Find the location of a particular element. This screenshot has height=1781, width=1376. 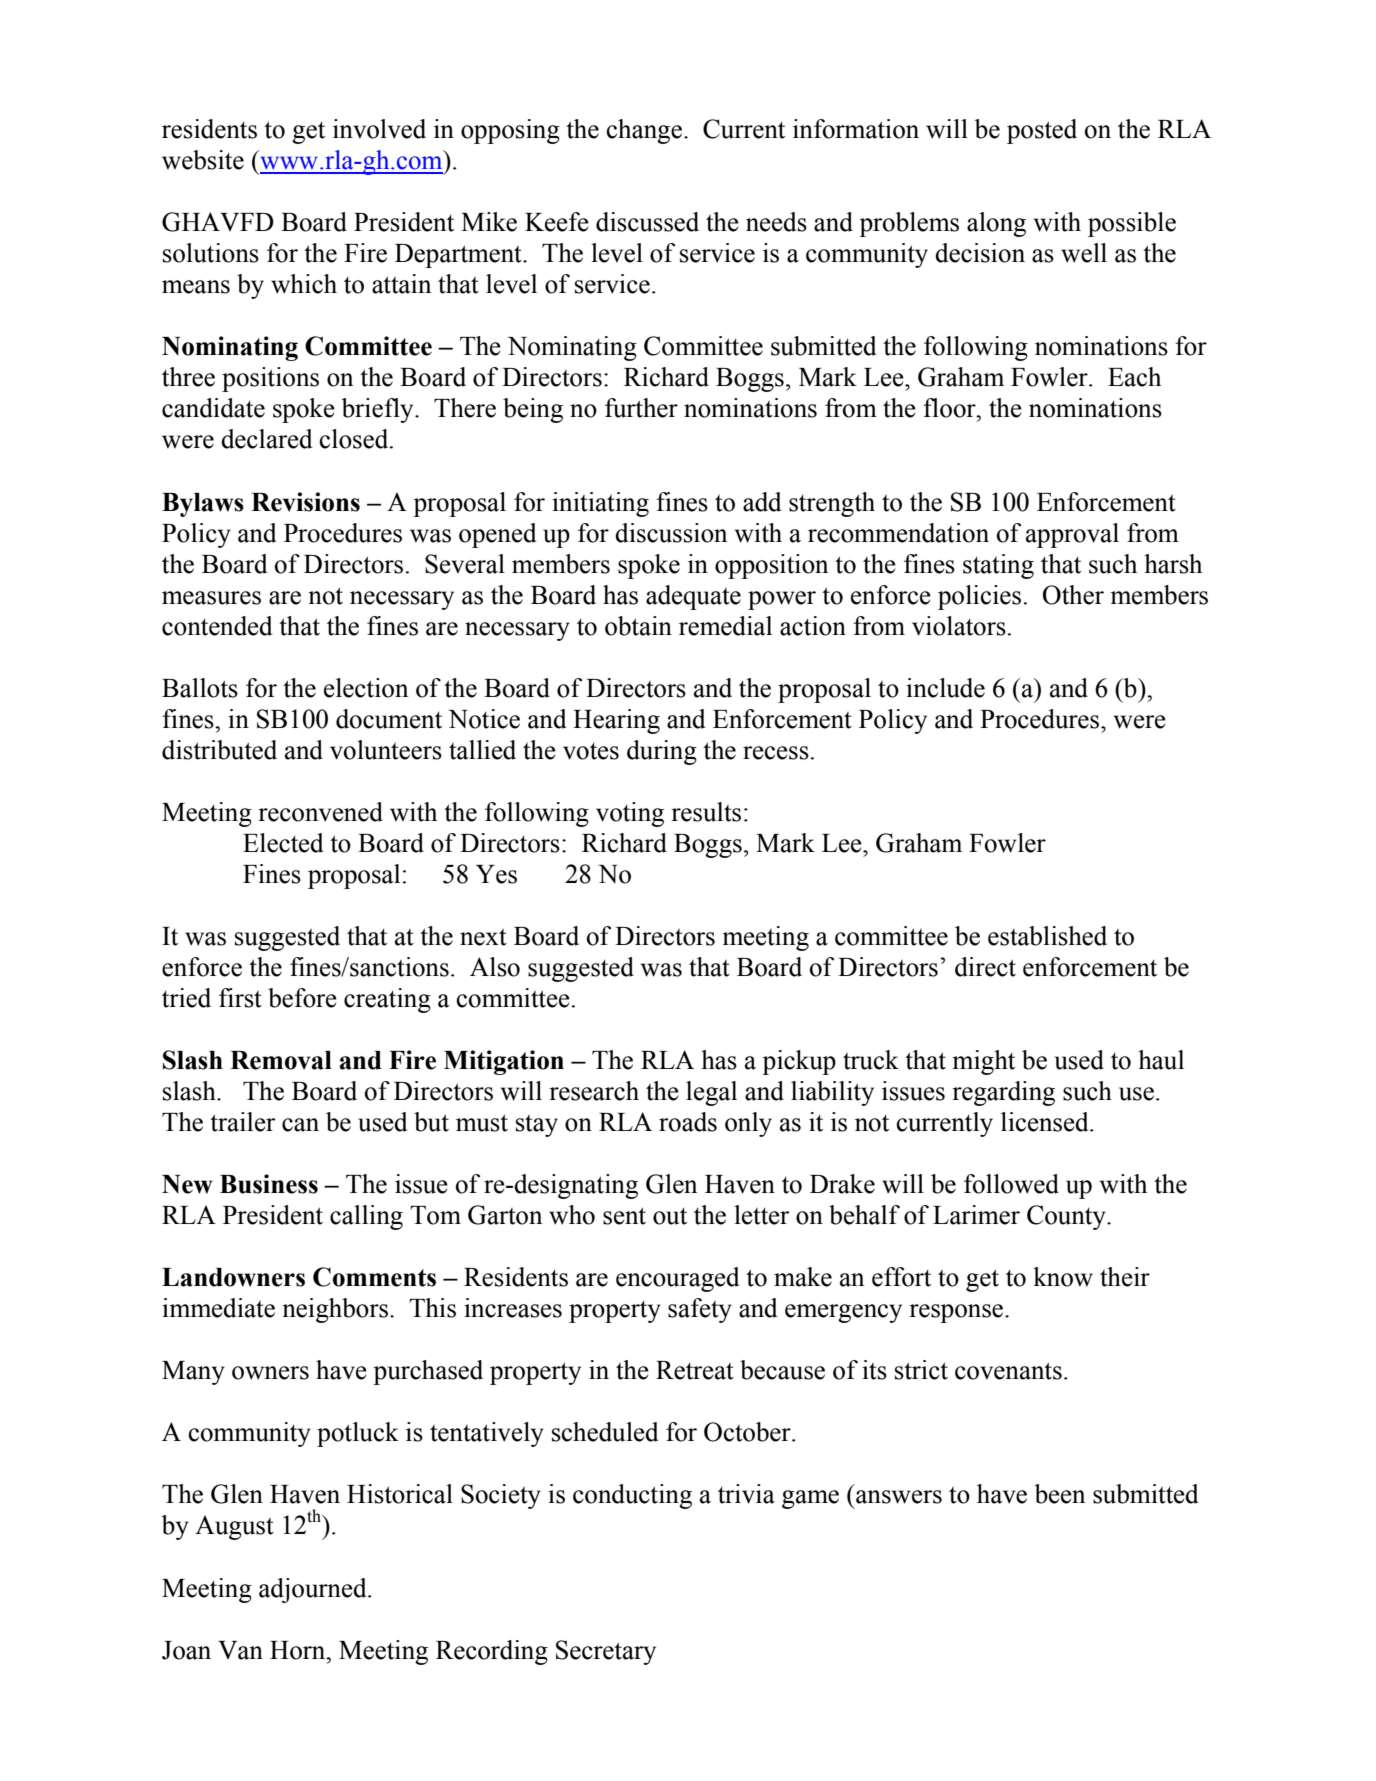

obtain is located at coordinates (638, 626).
